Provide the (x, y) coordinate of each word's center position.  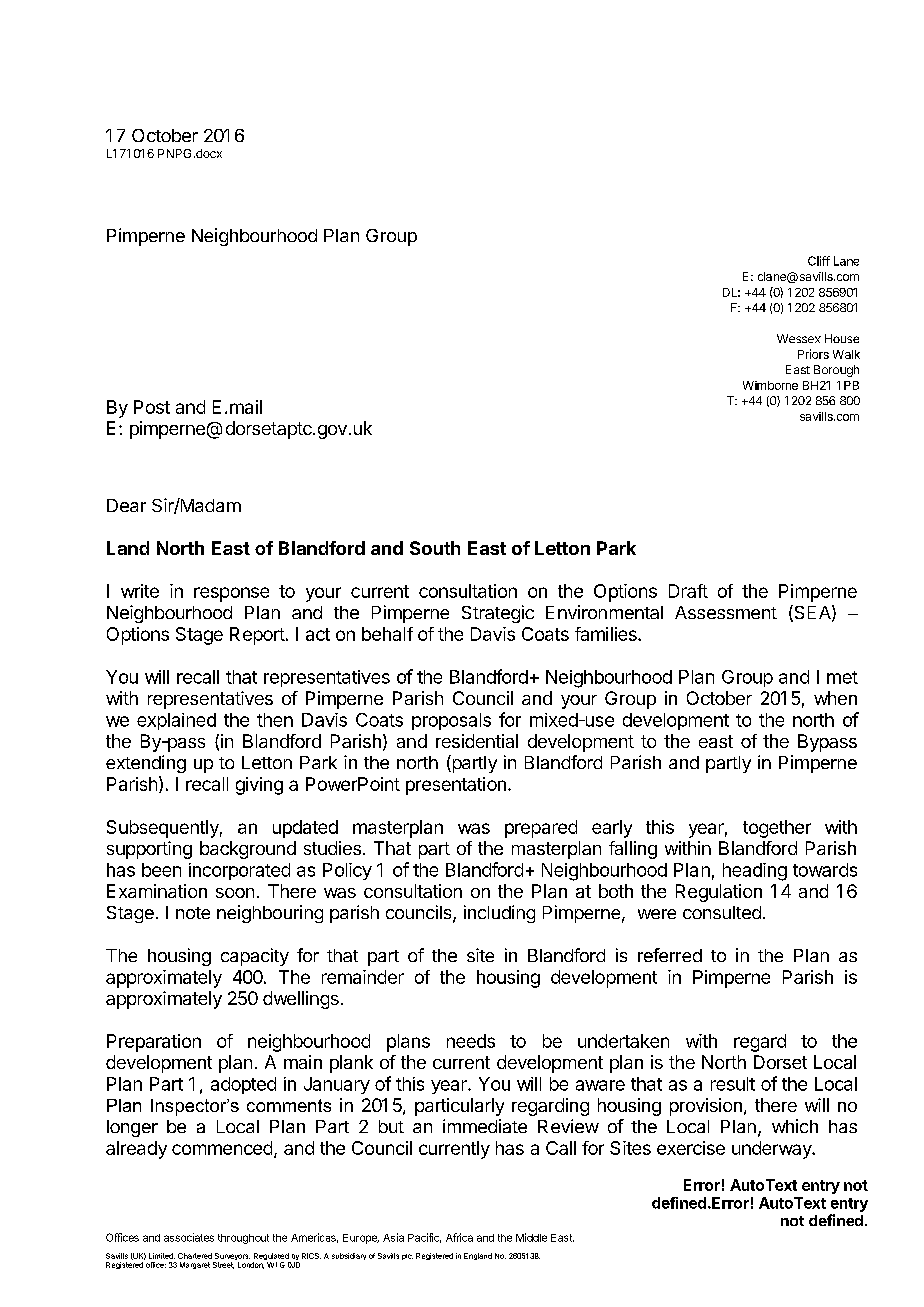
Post (152, 407)
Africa (459, 1237)
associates (189, 1237)
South (435, 548)
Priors (813, 354)
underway (773, 1150)
